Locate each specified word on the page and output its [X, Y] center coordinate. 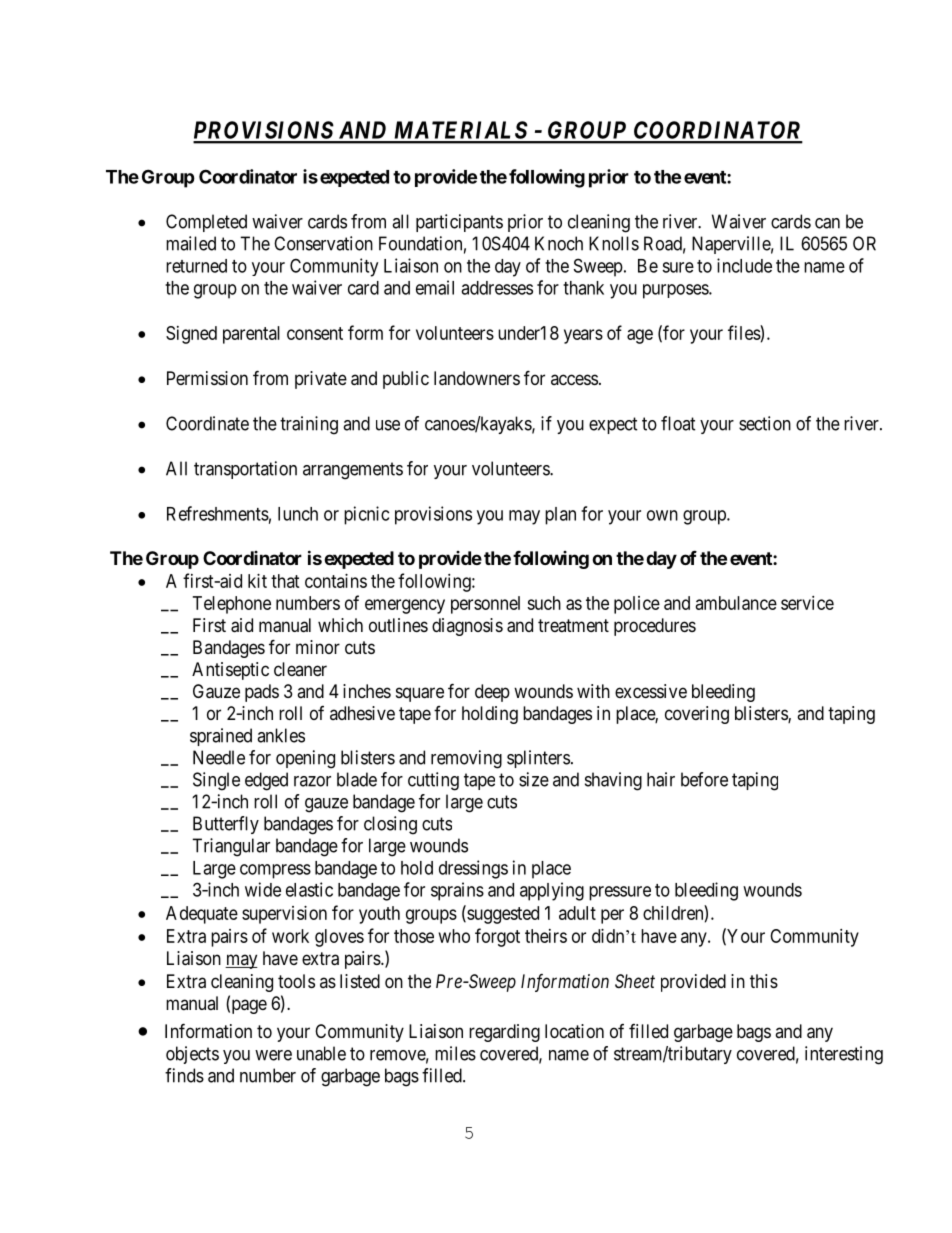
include [744, 265]
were [273, 1055]
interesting [844, 1055]
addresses [497, 288]
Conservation [323, 243]
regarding [504, 1033]
